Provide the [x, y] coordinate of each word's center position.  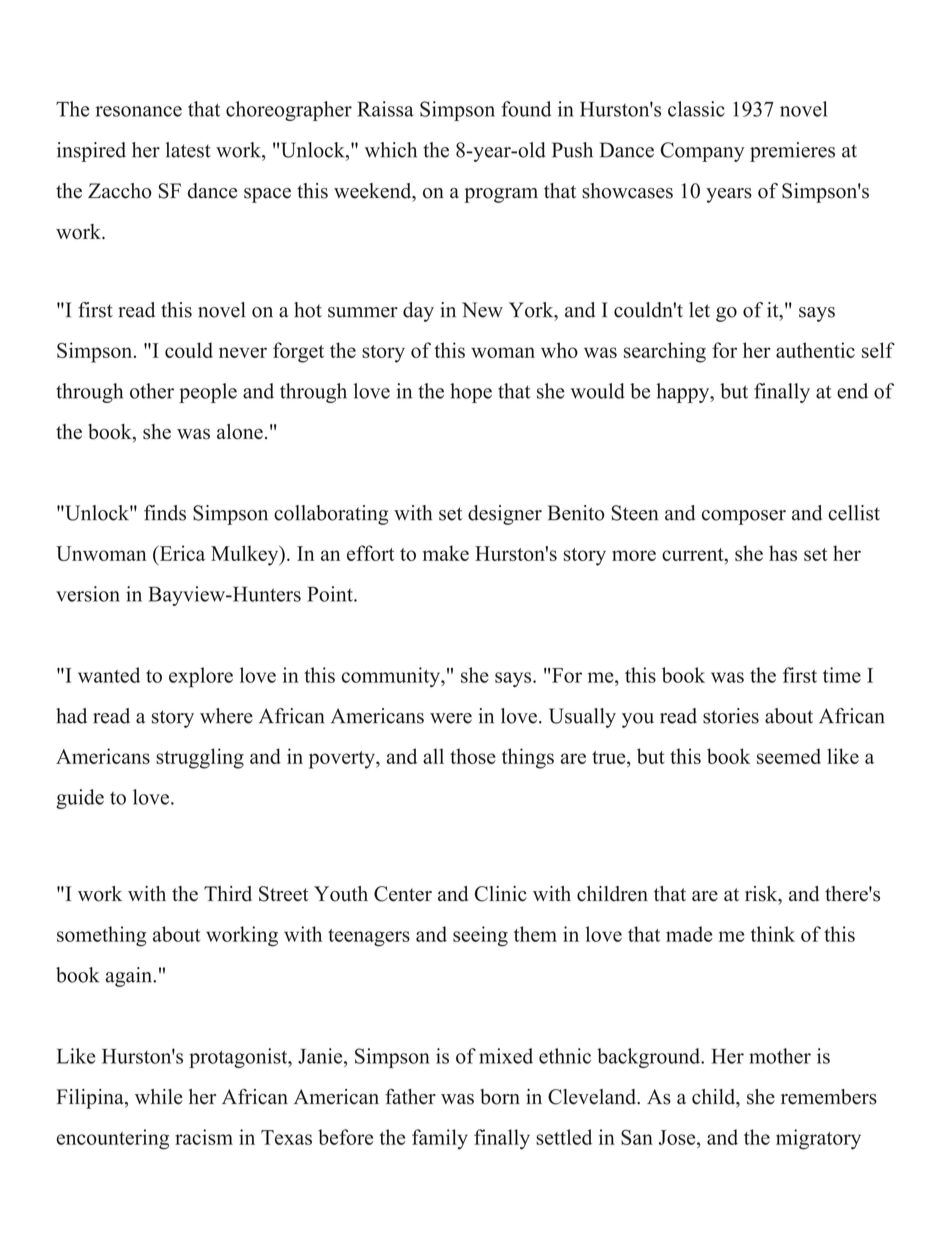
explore [201, 677]
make [446, 553]
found [526, 109]
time [842, 675]
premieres [792, 152]
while [159, 1097]
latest [188, 150]
